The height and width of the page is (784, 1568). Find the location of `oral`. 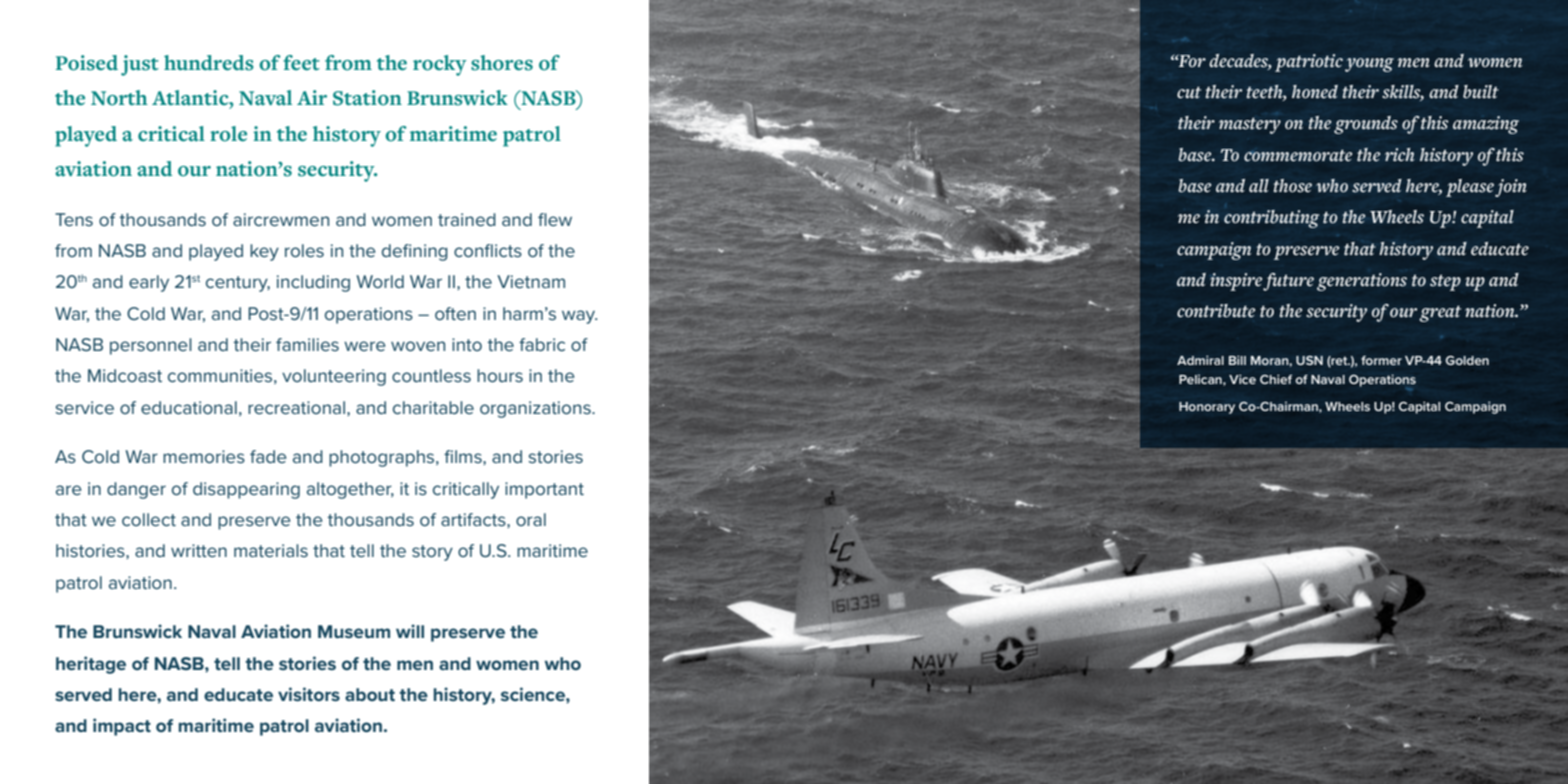

oral is located at coordinates (531, 519).
